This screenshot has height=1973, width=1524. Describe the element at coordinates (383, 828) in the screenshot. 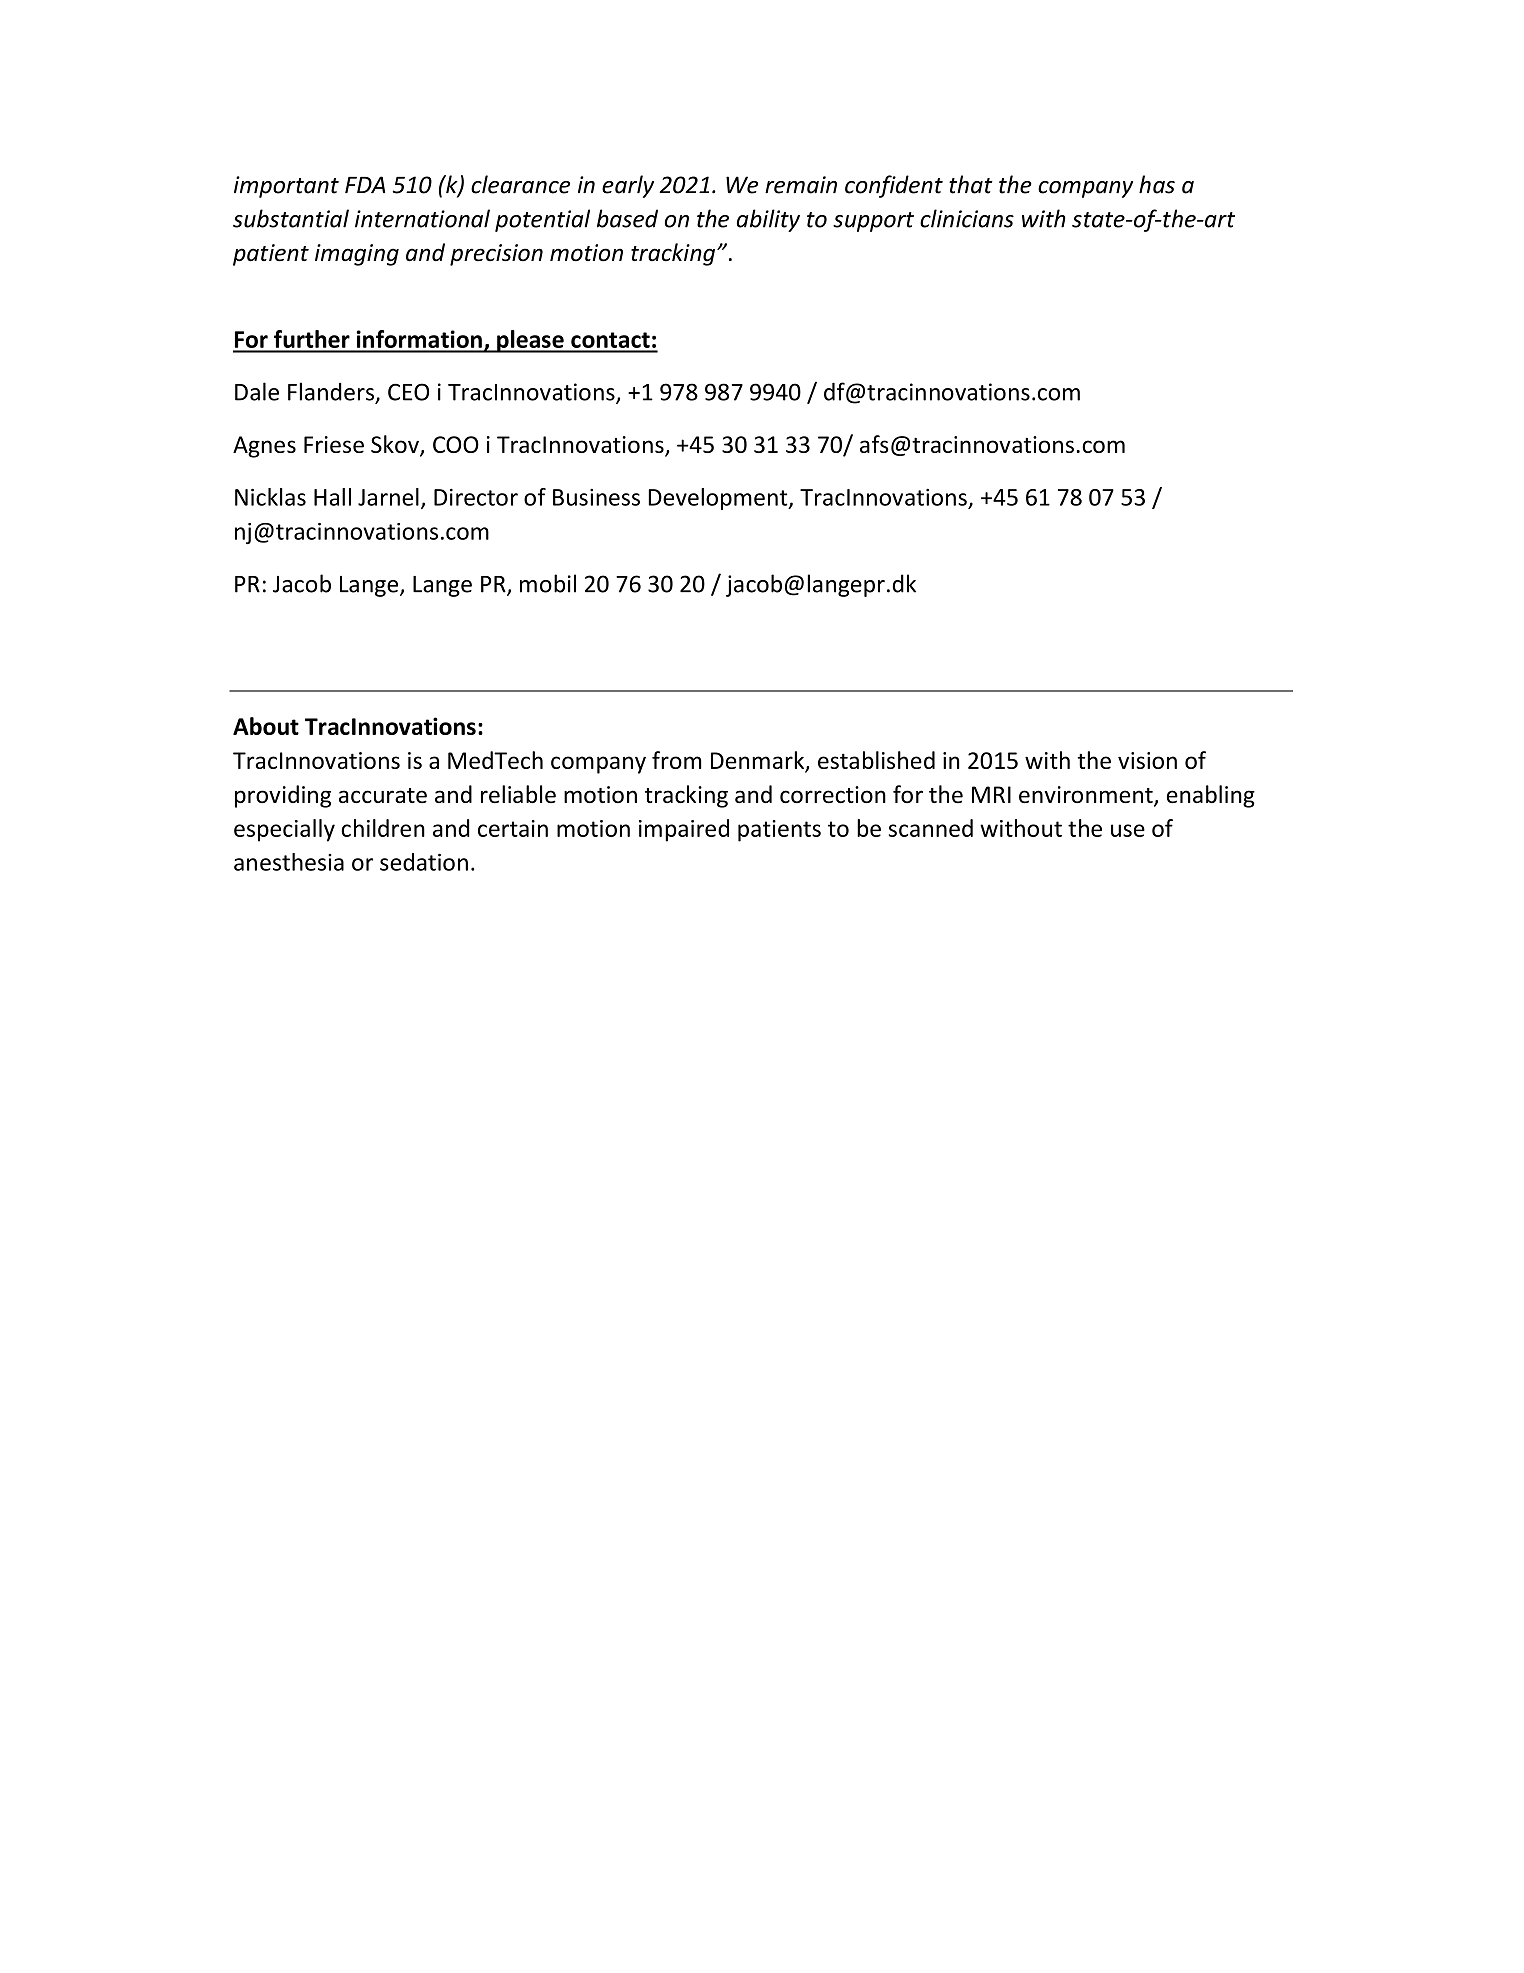

I see `children` at that location.
